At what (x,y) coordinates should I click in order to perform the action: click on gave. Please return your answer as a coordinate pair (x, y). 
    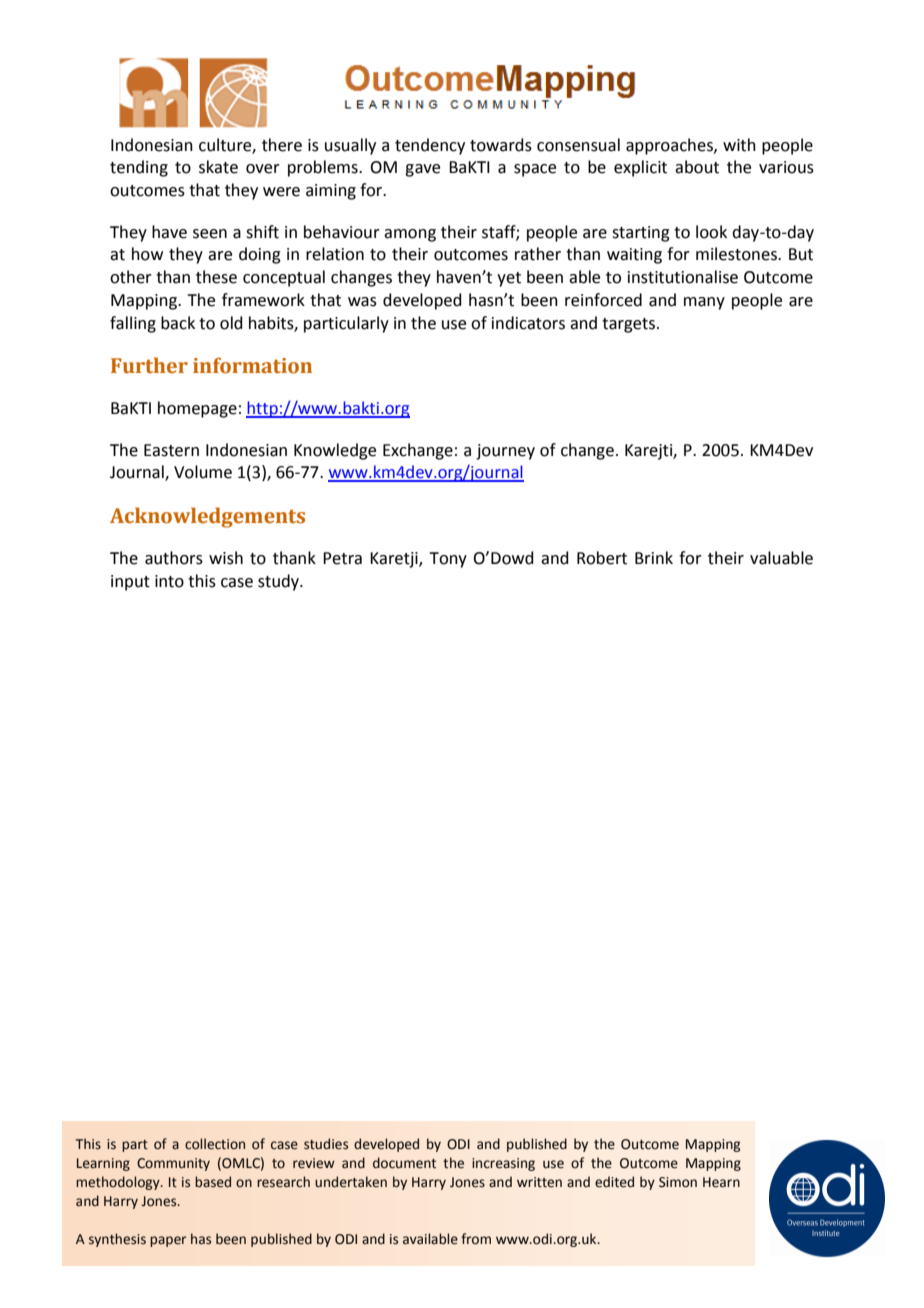
    Looking at the image, I should click on (422, 170).
